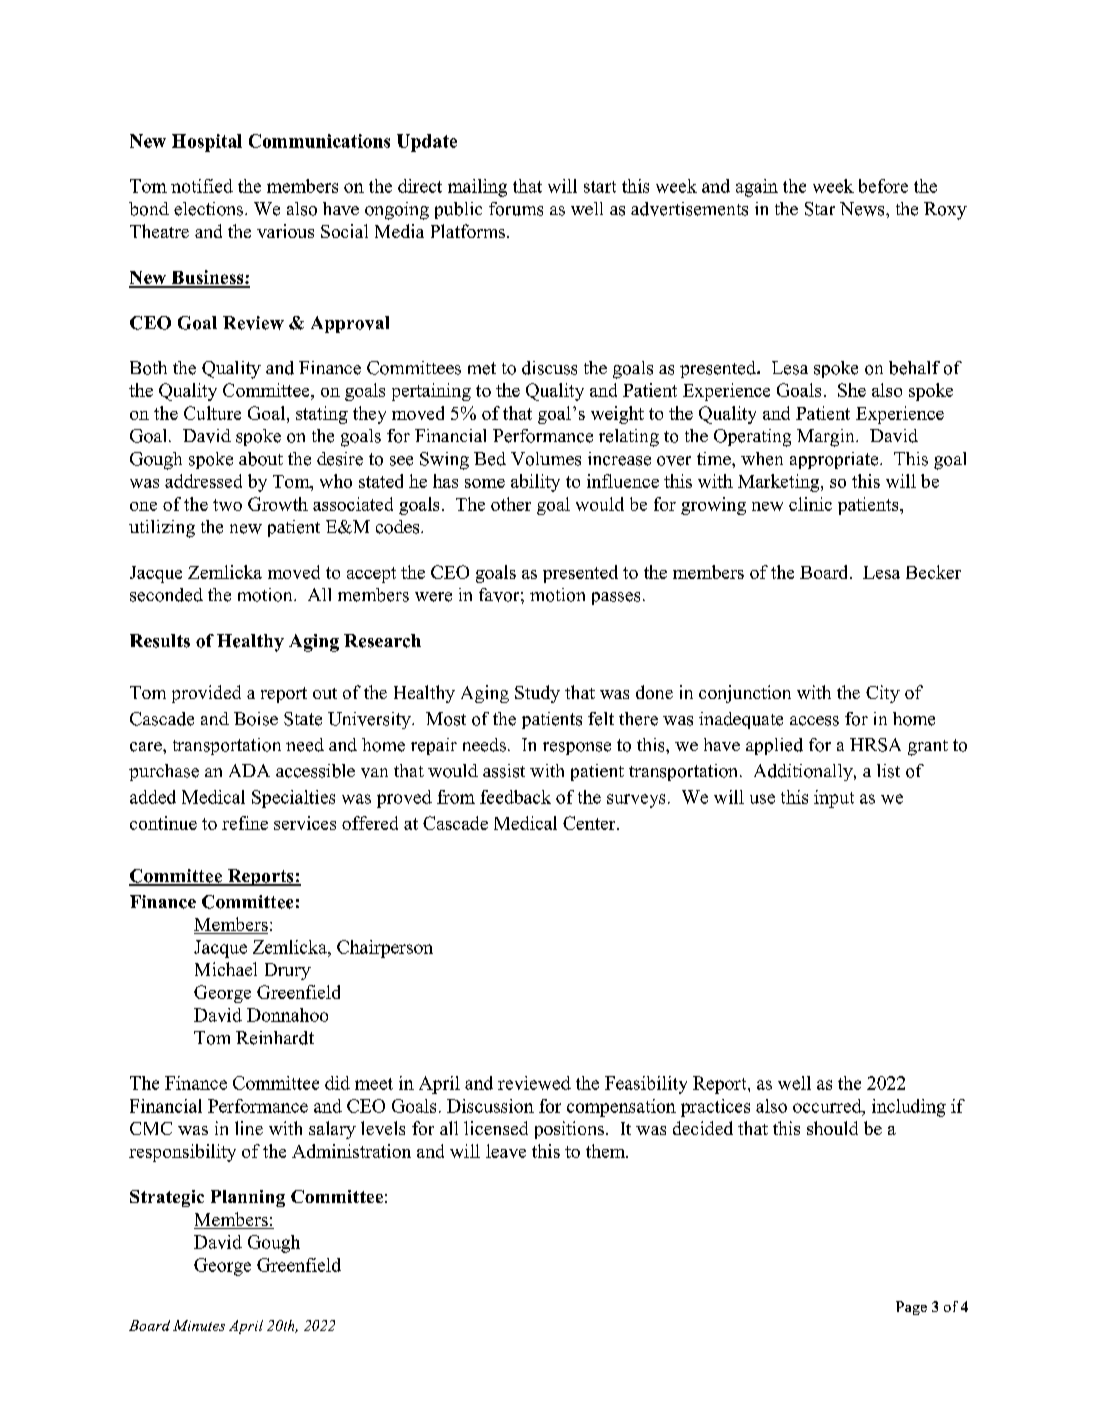 This screenshot has width=1098, height=1422. I want to click on Michael, so click(226, 969).
